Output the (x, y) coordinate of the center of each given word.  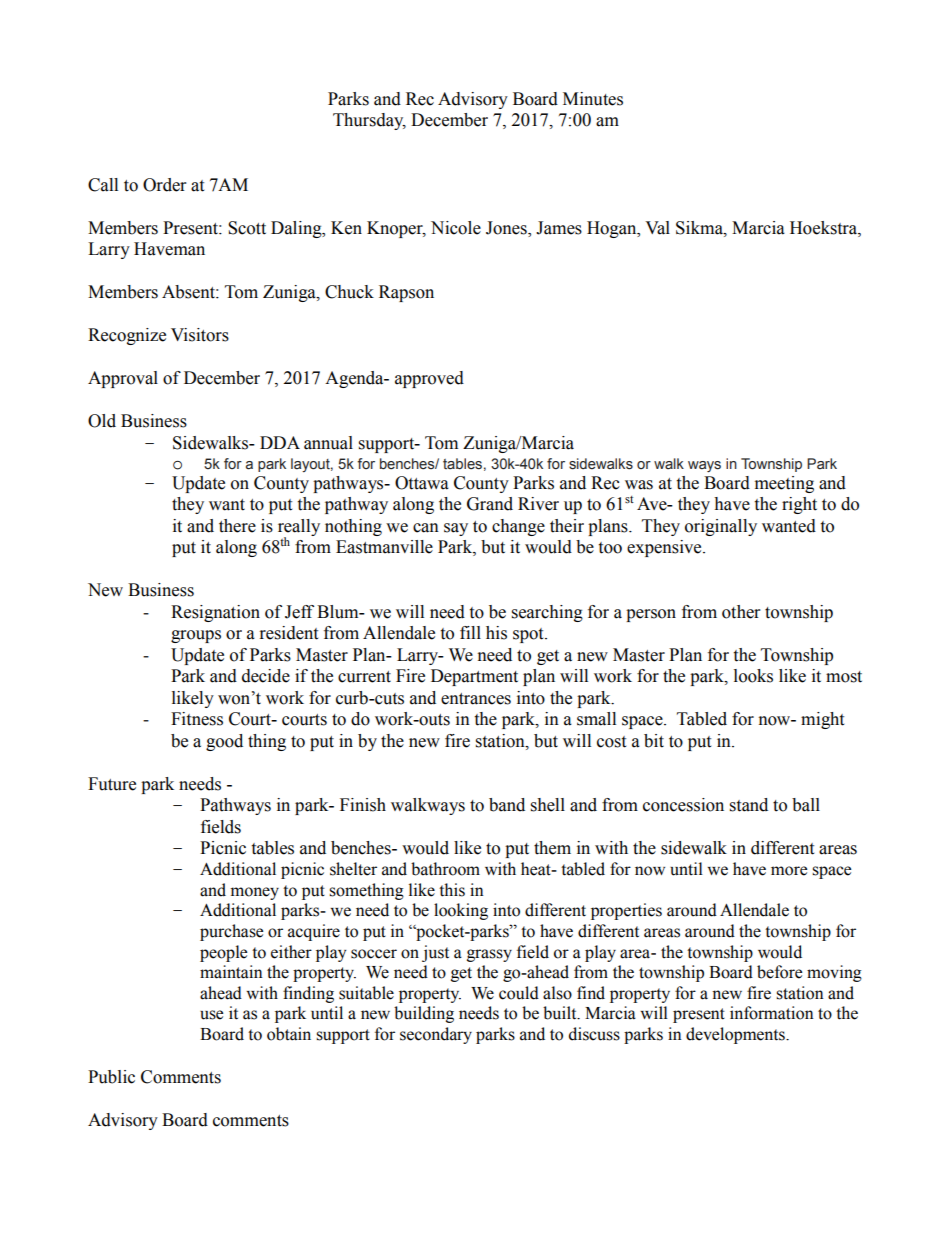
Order (164, 185)
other (741, 612)
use (211, 1015)
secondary (436, 1035)
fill (470, 632)
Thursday (369, 121)
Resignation (215, 613)
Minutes (593, 99)
